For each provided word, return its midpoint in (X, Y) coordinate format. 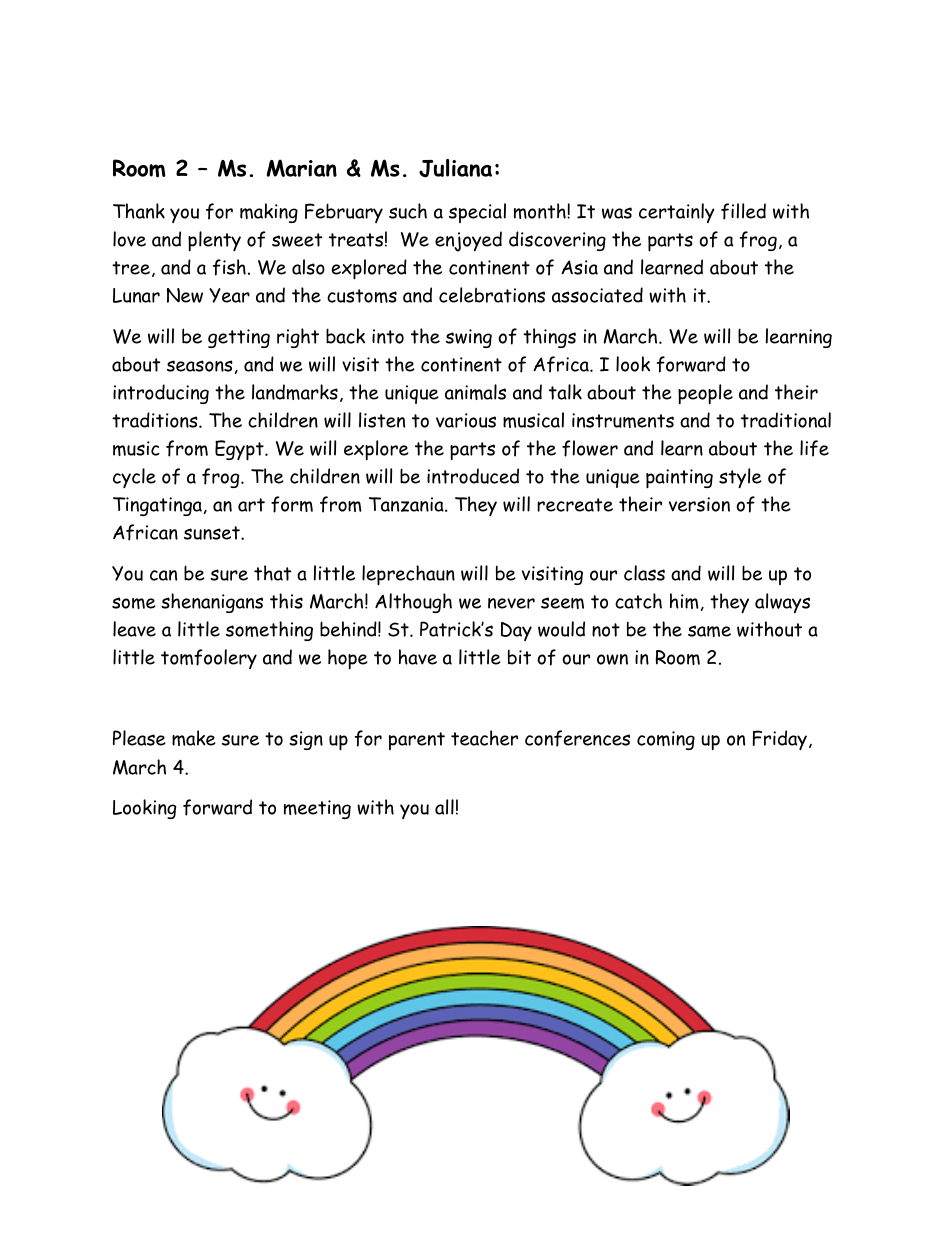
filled (743, 211)
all (444, 807)
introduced (473, 476)
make (194, 738)
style (740, 478)
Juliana (455, 168)
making (269, 213)
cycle (134, 478)
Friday (780, 740)
